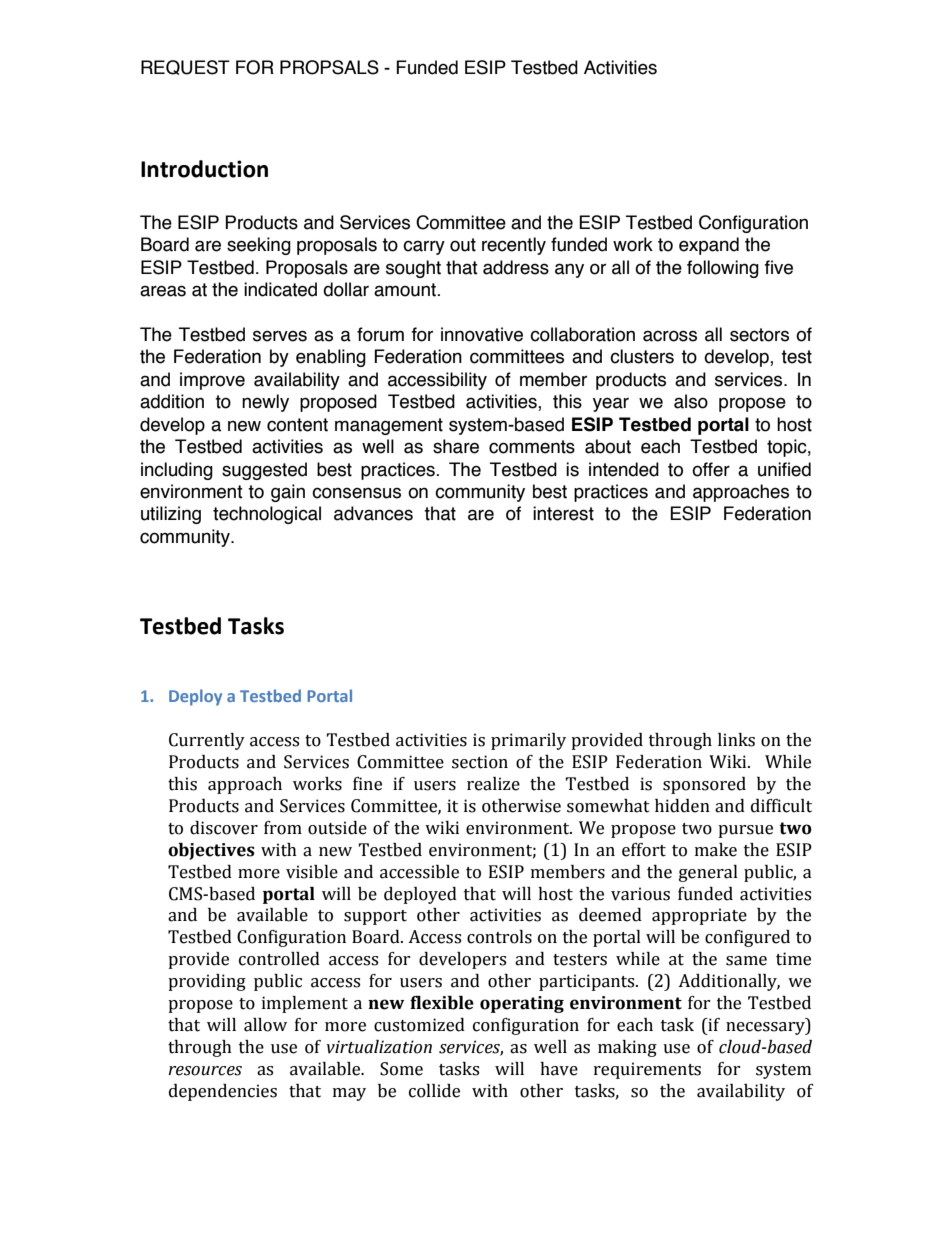 The width and height of the page is (952, 1233). Describe the element at coordinates (185, 67) in the page. I see `REQUEST` at that location.
